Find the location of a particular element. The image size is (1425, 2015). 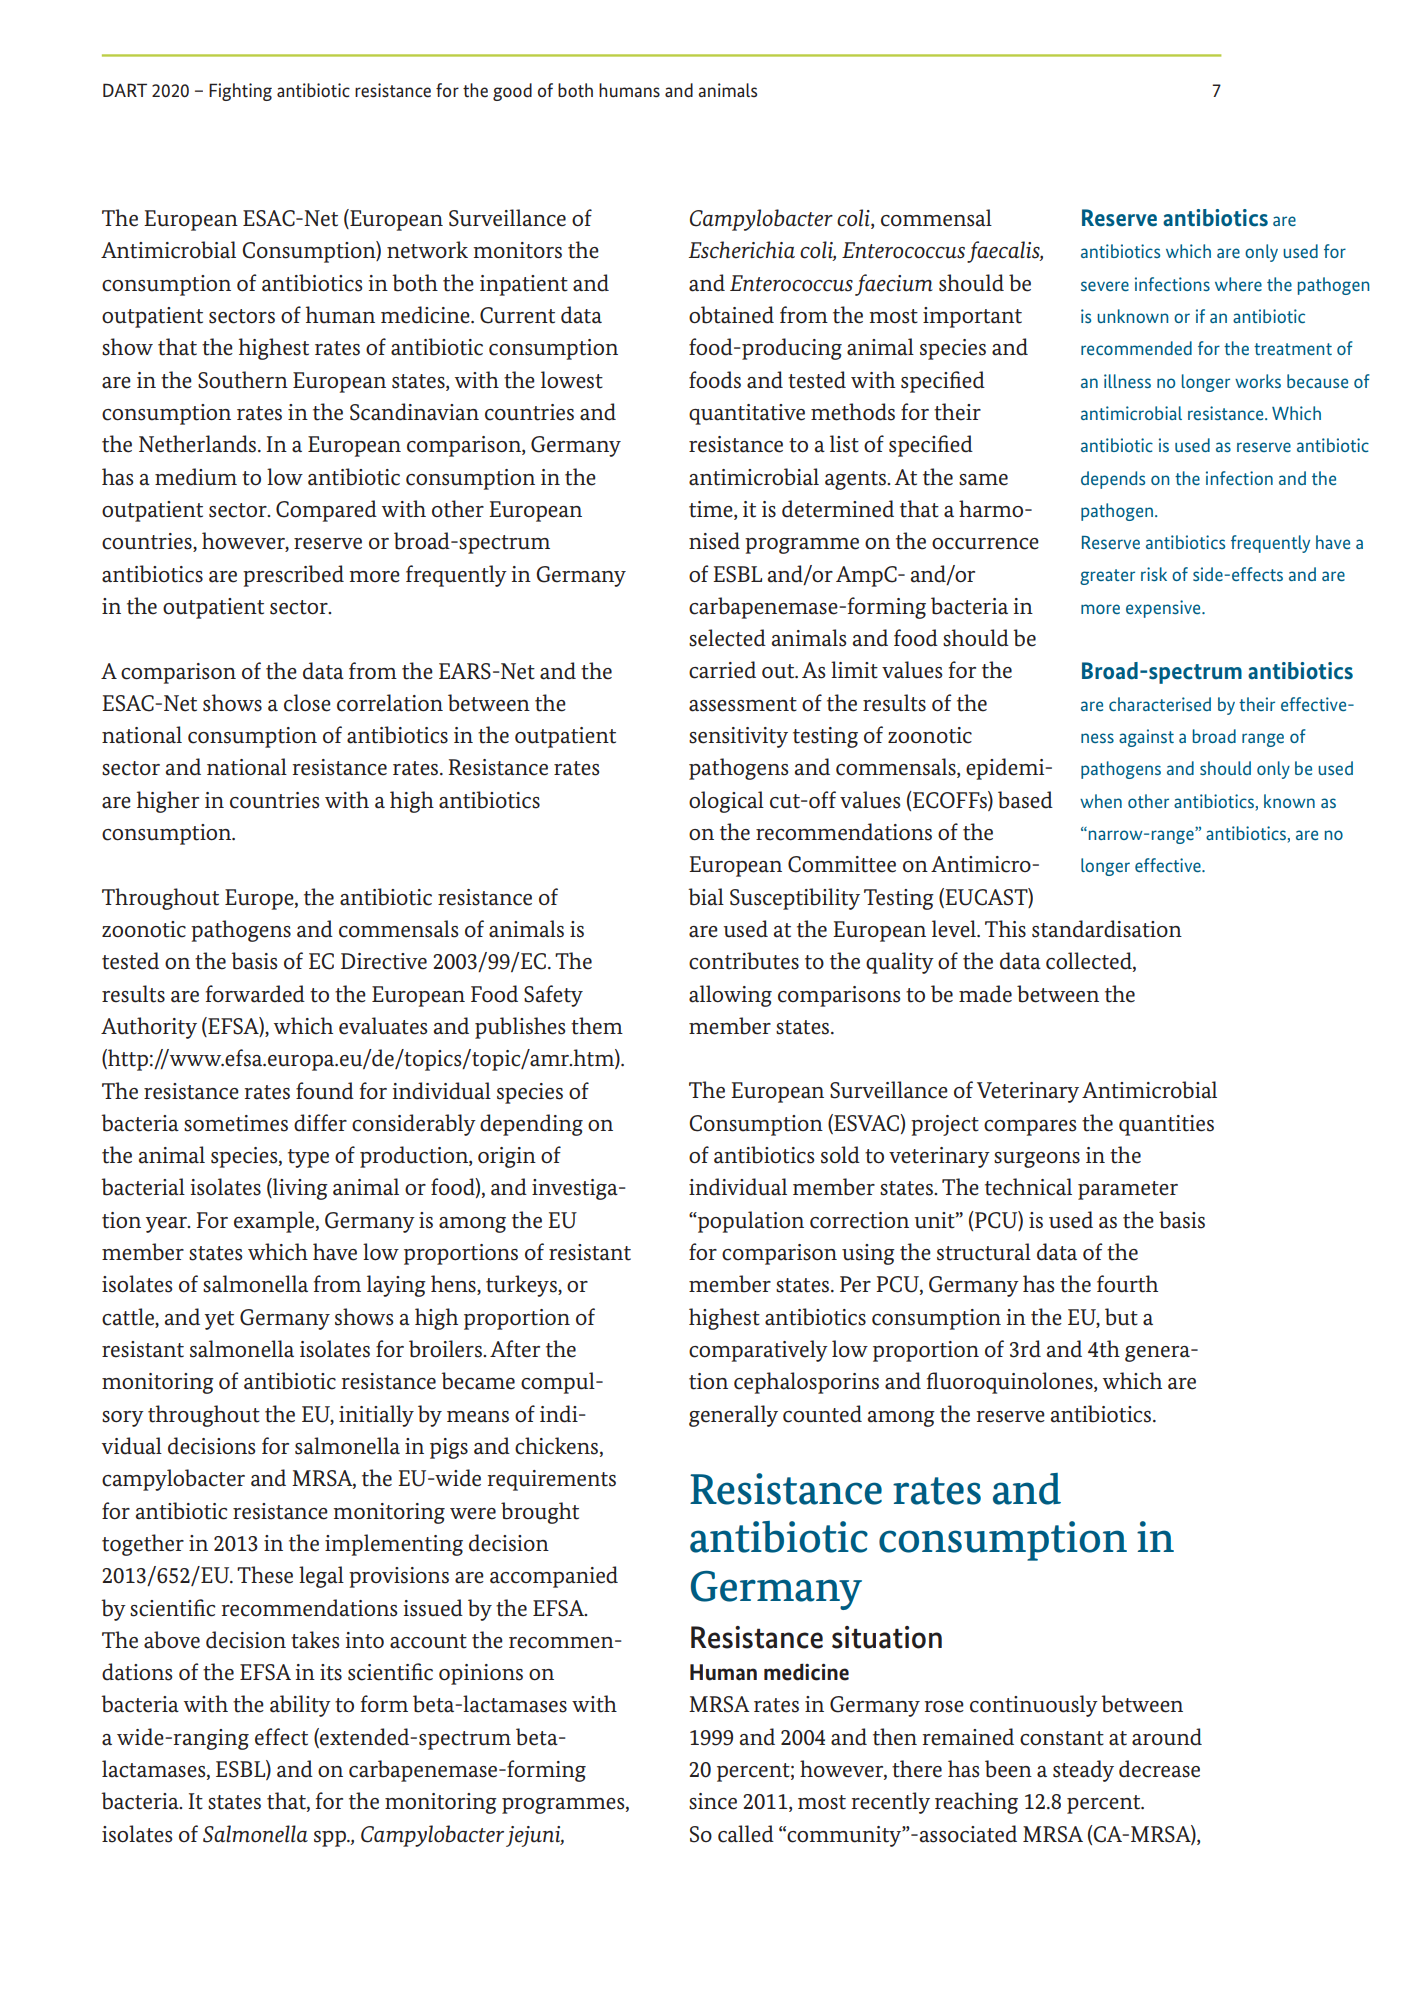

where is located at coordinates (1238, 284).
